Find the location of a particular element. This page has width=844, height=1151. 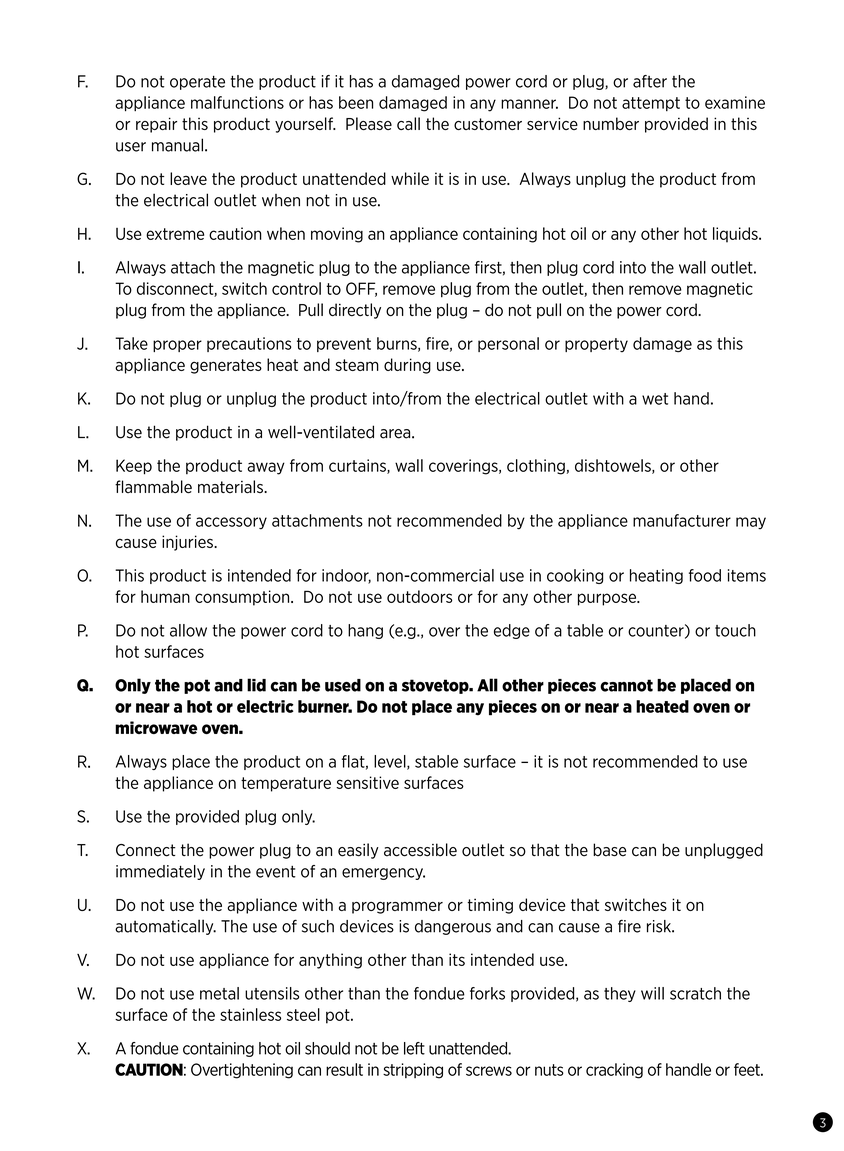

malfunctions is located at coordinates (237, 102).
